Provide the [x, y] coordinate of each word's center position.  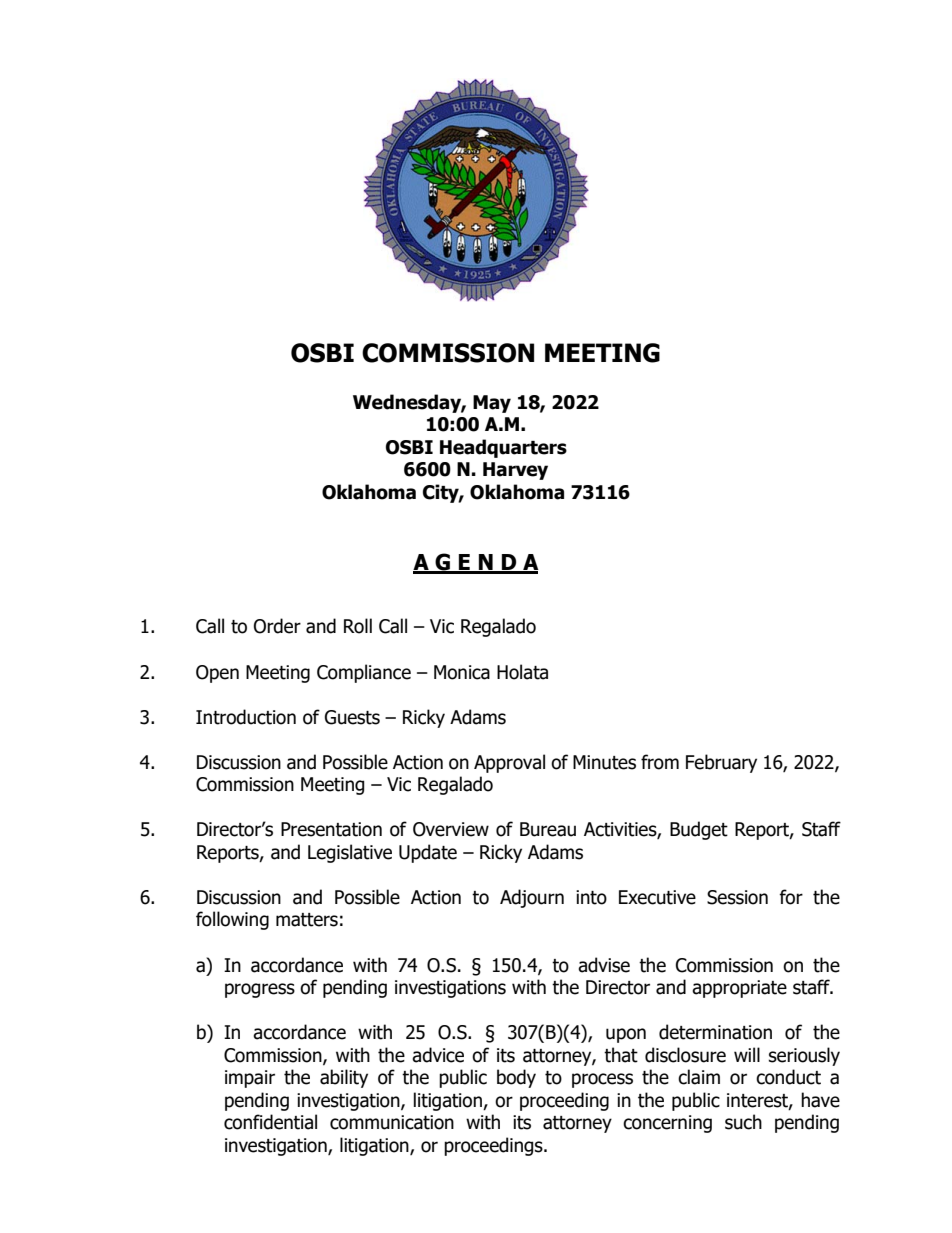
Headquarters [503, 448]
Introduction [246, 717]
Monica [462, 672]
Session [737, 897]
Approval [509, 763]
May [492, 404]
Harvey [515, 471]
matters [307, 920]
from [660, 762]
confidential [270, 1122]
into [591, 897]
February [721, 763]
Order [277, 626]
